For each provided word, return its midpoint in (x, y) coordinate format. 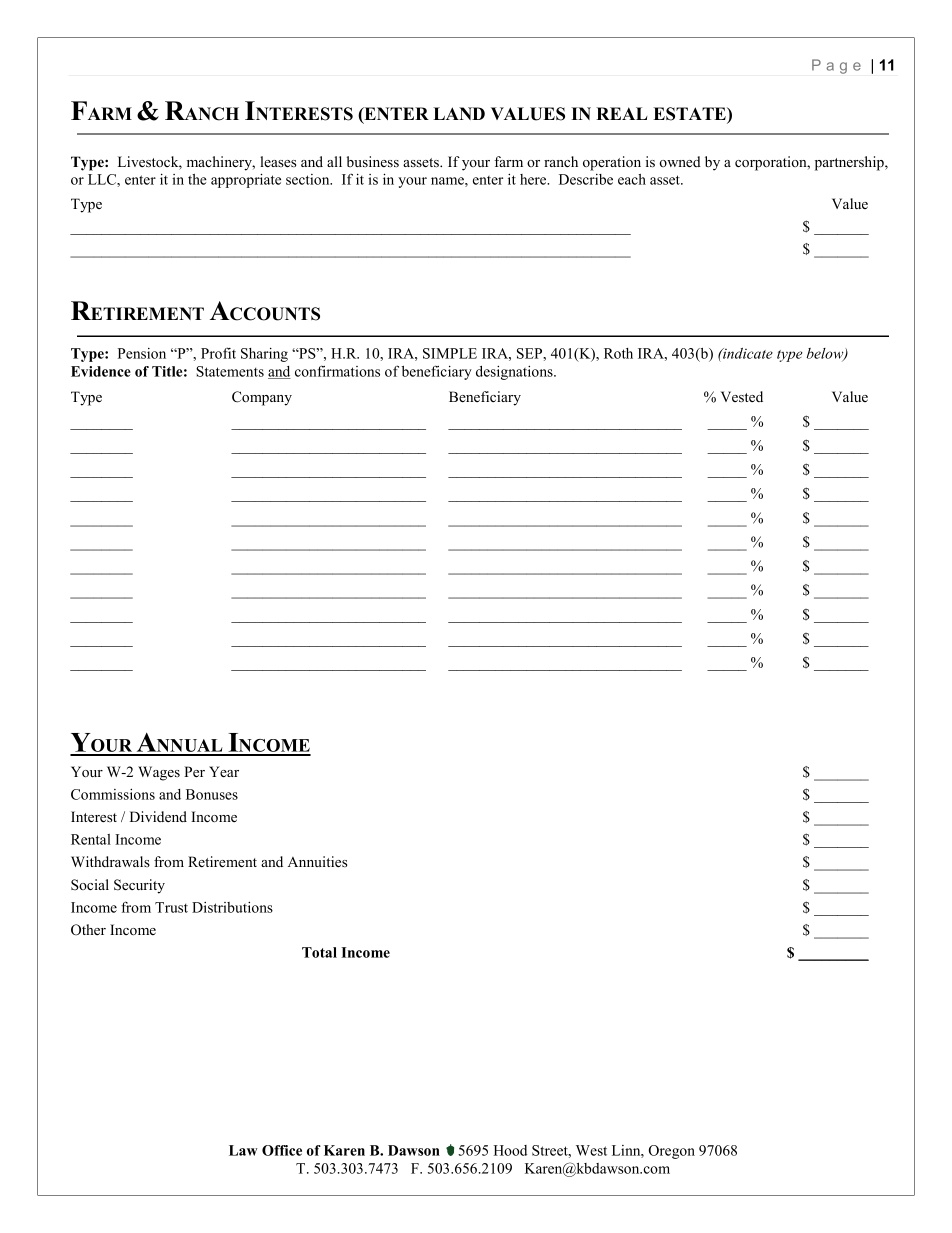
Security (139, 886)
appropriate (246, 180)
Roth (618, 353)
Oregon (672, 1152)
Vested (742, 397)
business (373, 161)
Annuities (317, 861)
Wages (159, 773)
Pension (142, 353)
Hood (510, 1150)
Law (243, 1150)
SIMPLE (450, 353)
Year (224, 771)
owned (680, 161)
